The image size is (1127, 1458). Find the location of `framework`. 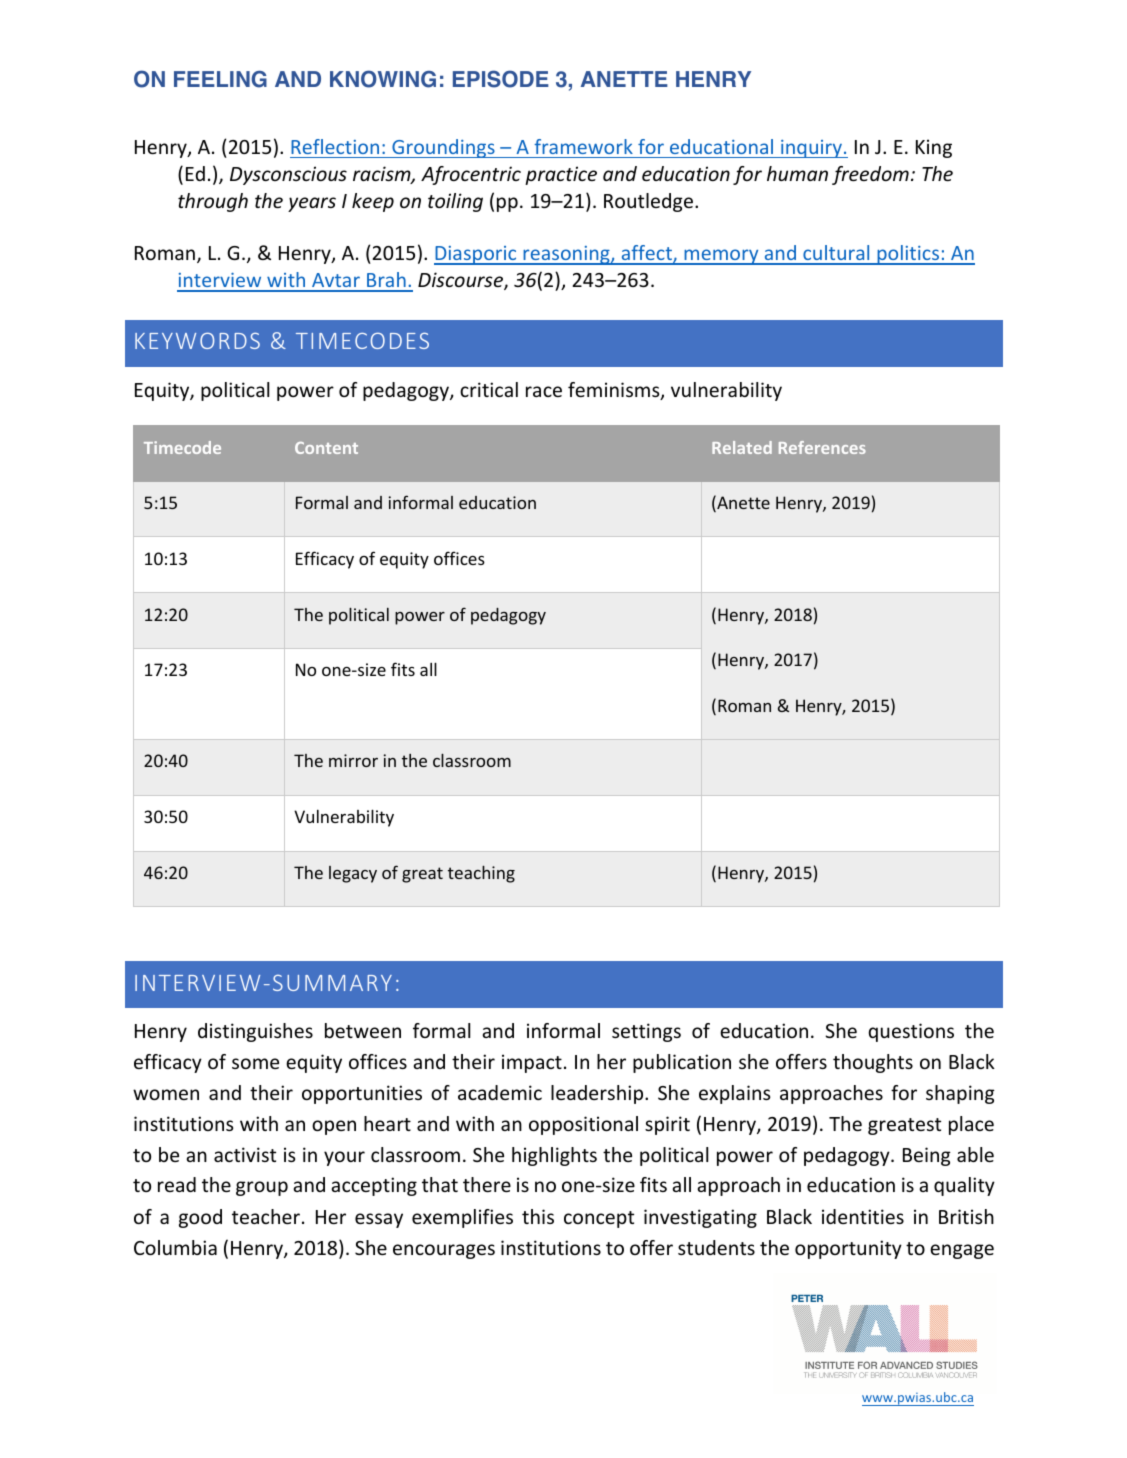

framework is located at coordinates (583, 146).
